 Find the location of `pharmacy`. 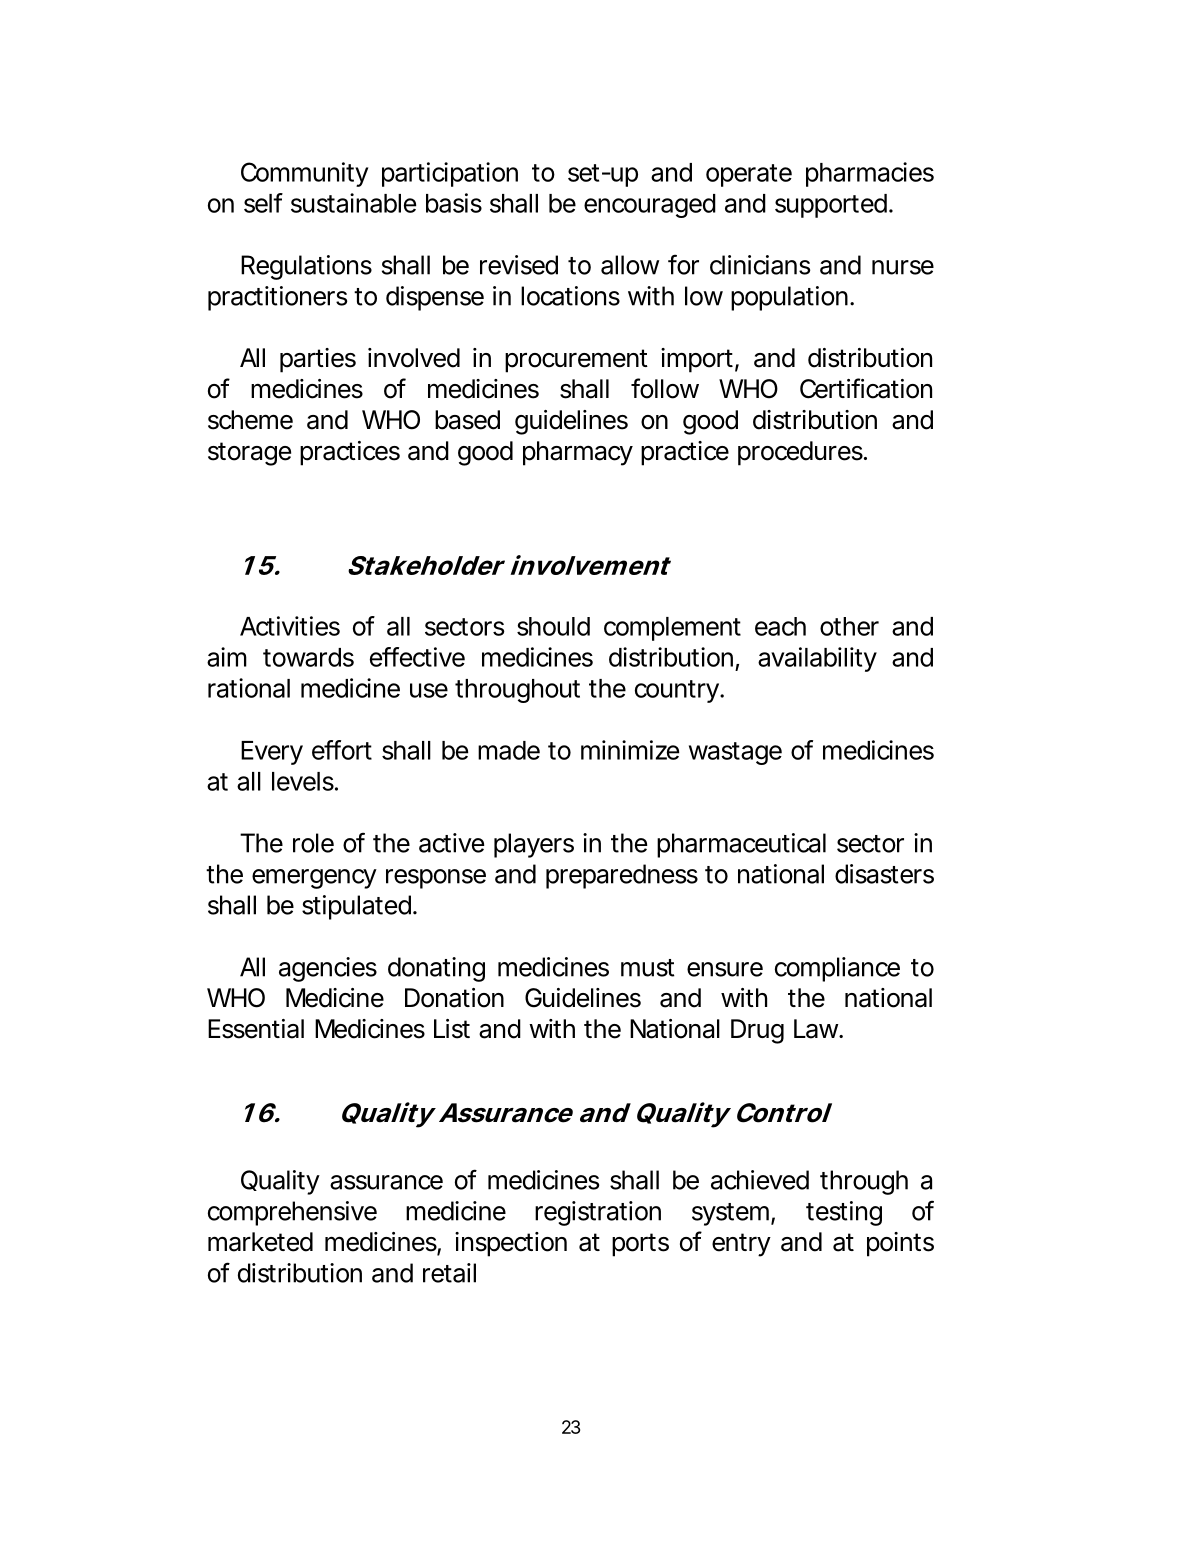

pharmacy is located at coordinates (577, 453).
